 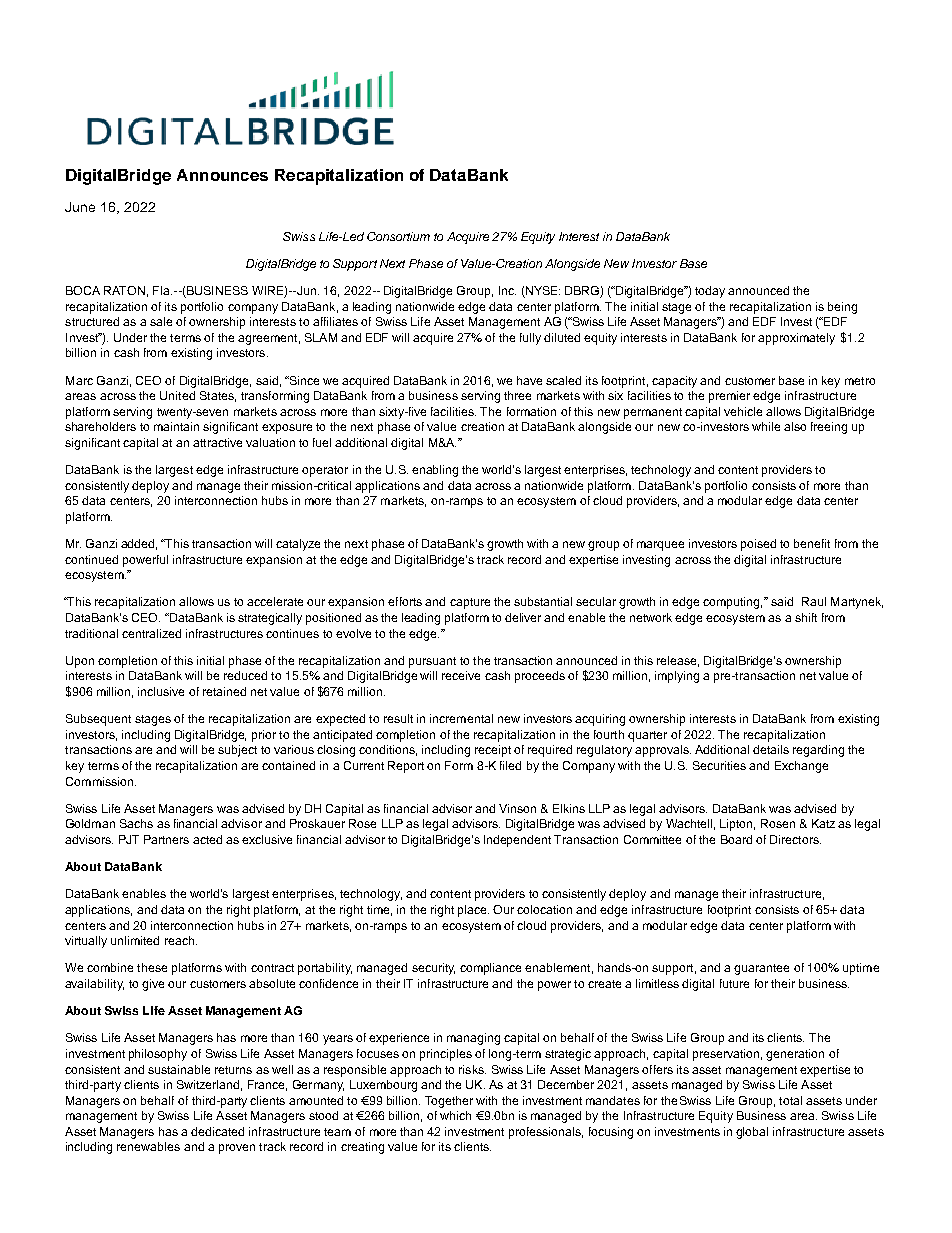 I want to click on enabling, so click(x=435, y=471).
